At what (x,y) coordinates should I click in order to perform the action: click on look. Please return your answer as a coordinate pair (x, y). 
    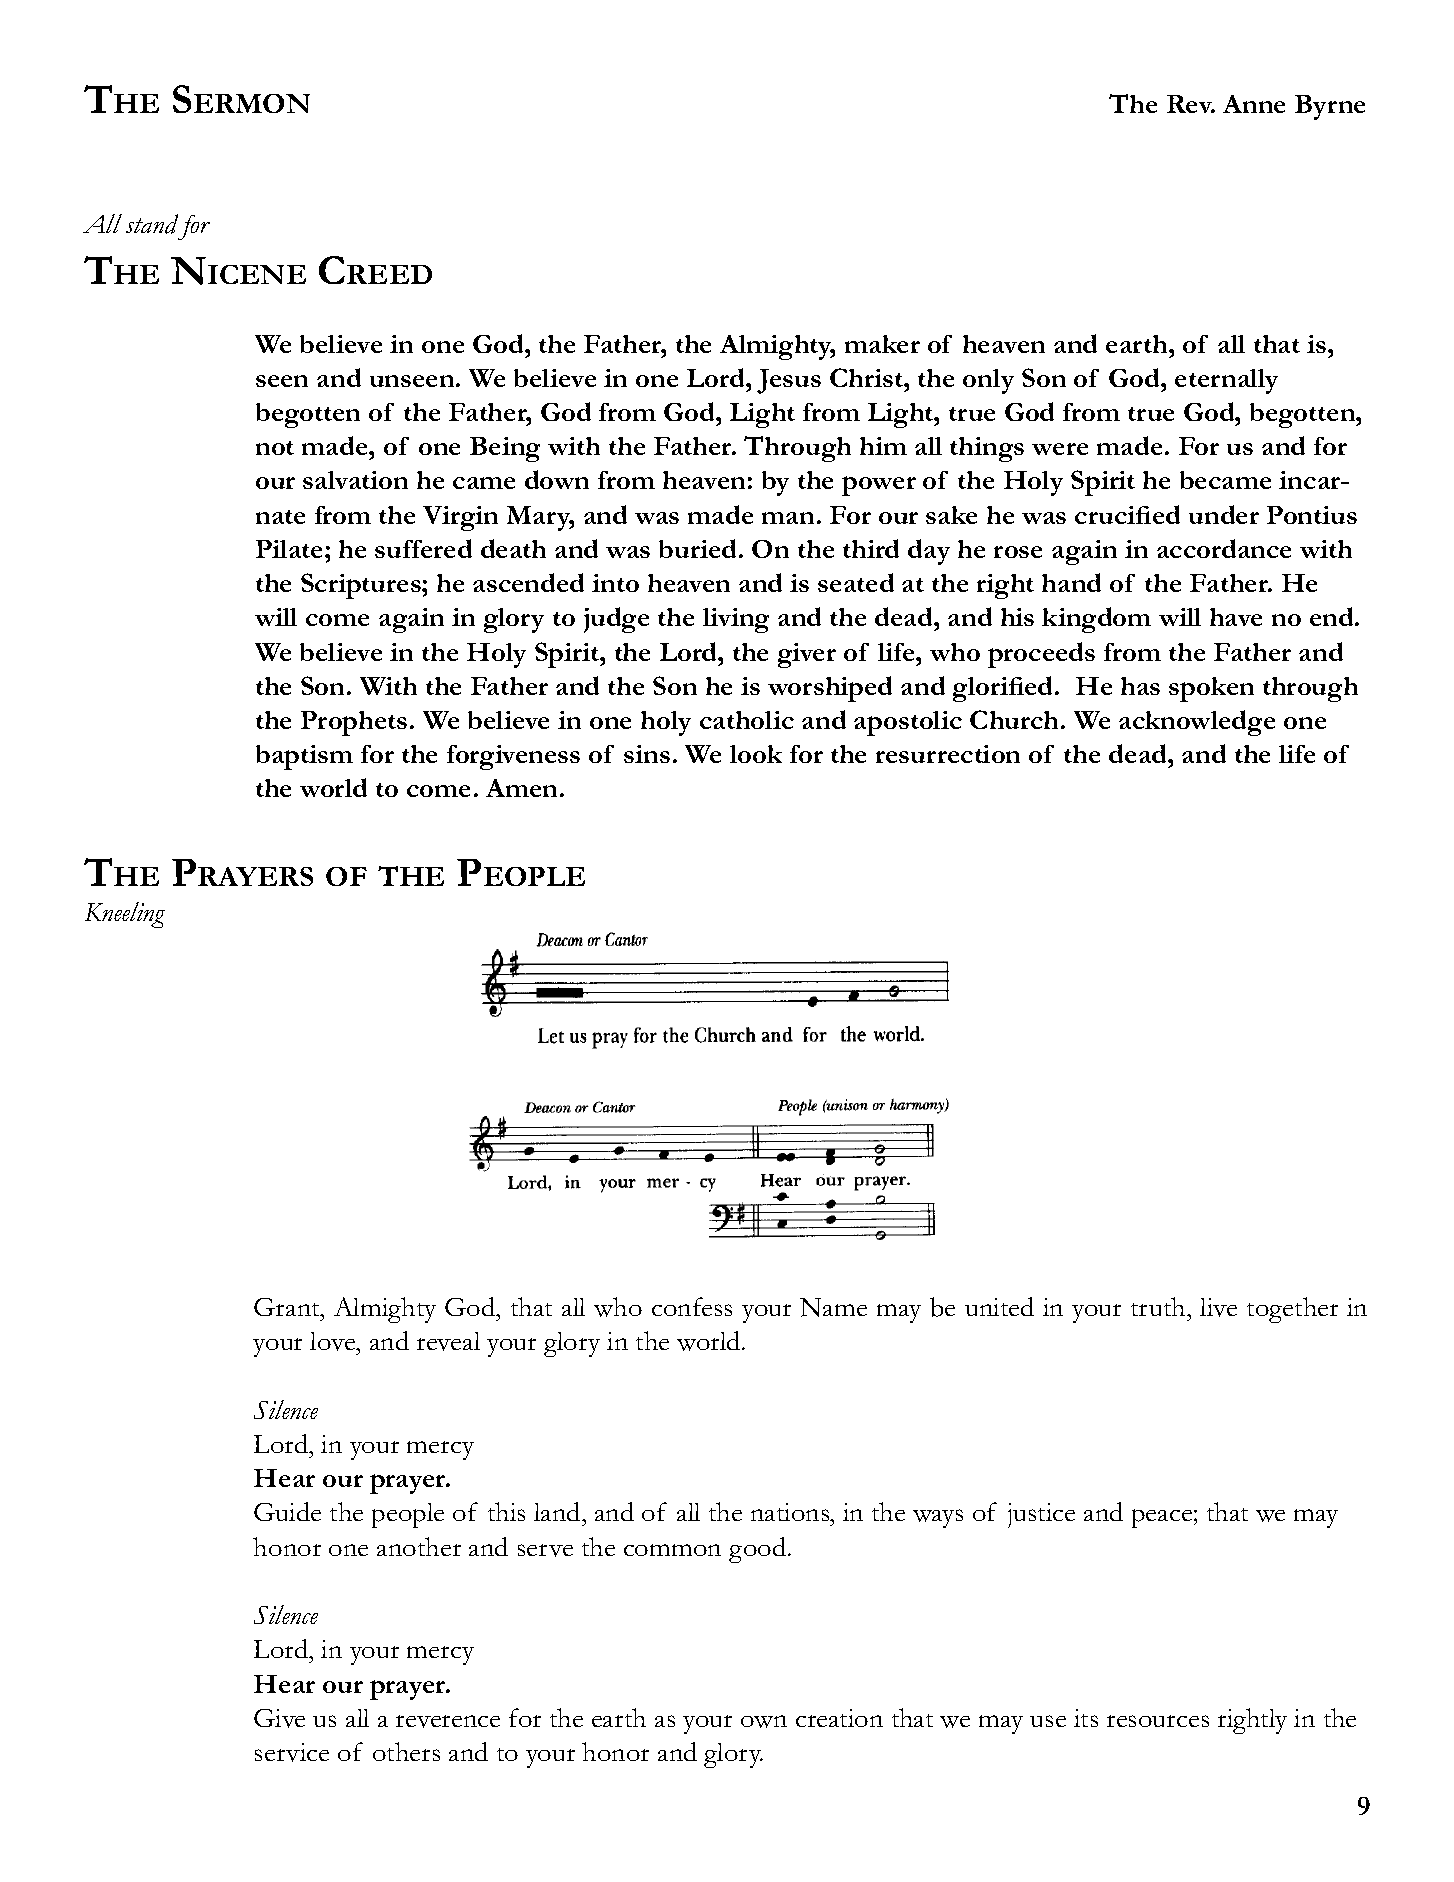
    Looking at the image, I should click on (756, 754).
